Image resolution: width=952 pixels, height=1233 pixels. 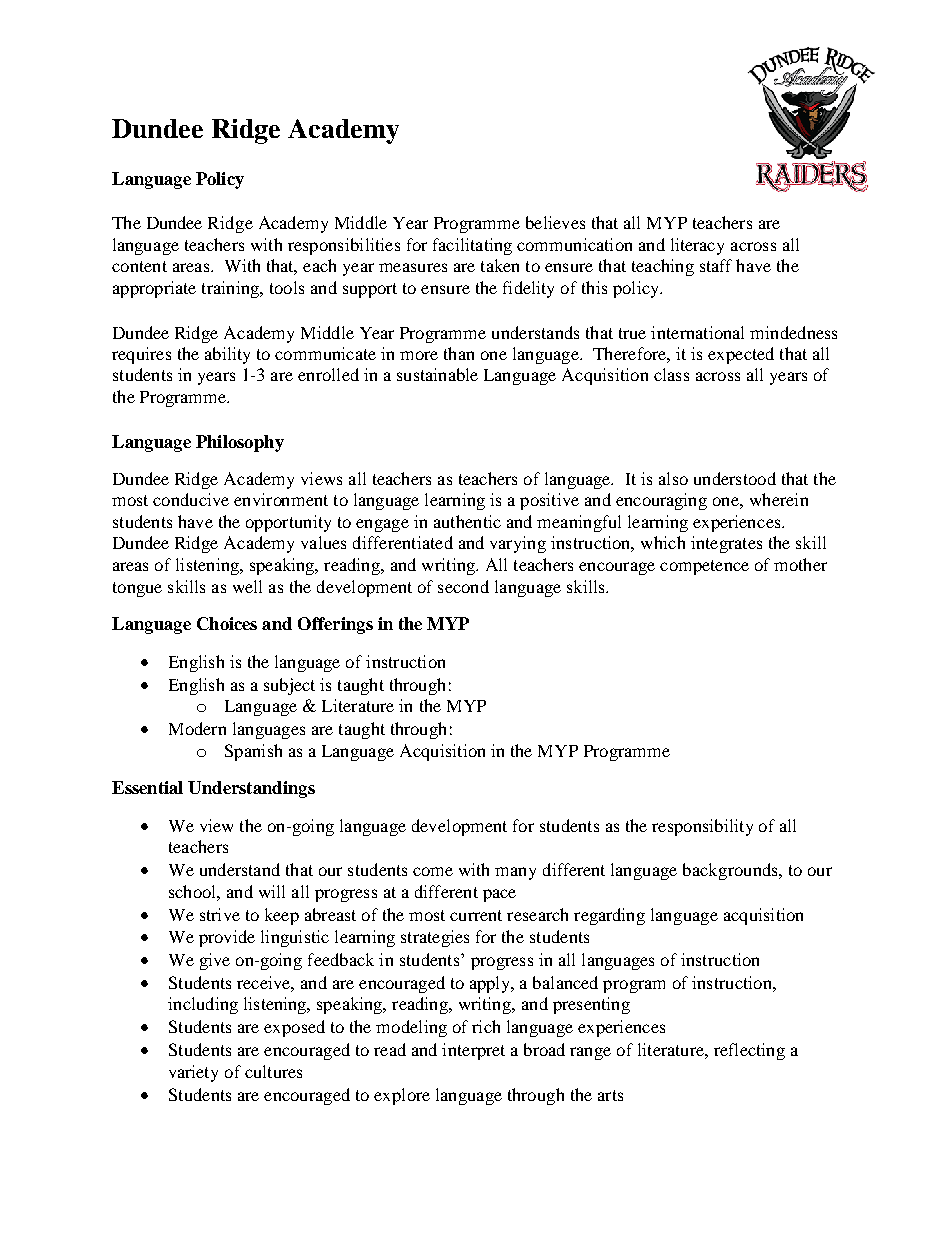 What do you see at coordinates (193, 1073) in the screenshot?
I see `variety` at bounding box center [193, 1073].
